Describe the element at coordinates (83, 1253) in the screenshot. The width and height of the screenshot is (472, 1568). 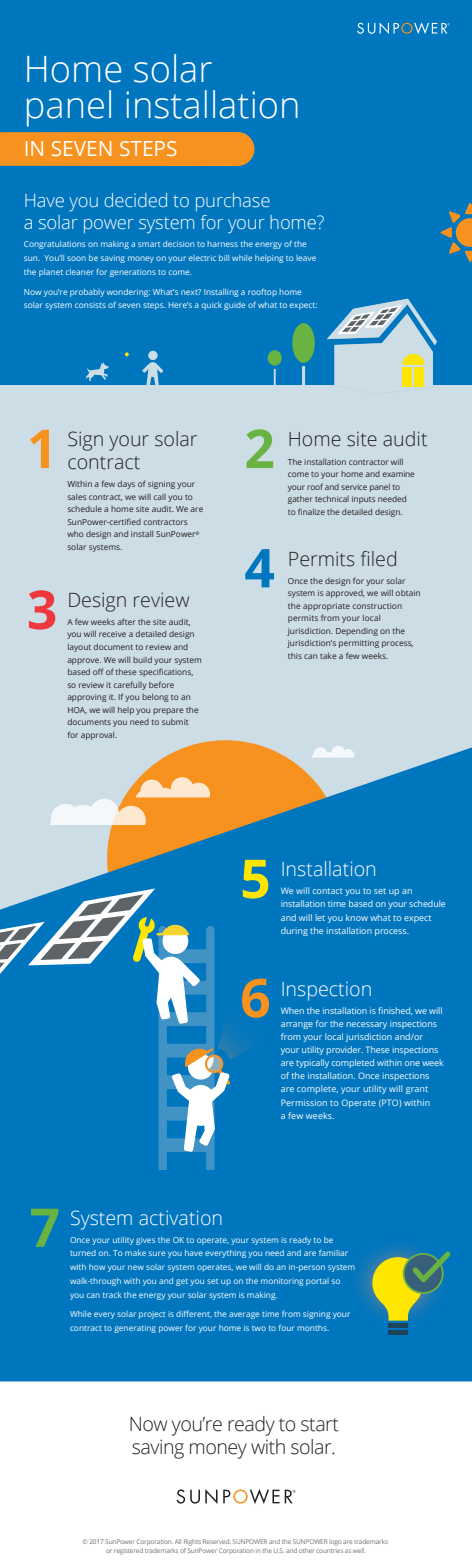
I see `turned` at that location.
